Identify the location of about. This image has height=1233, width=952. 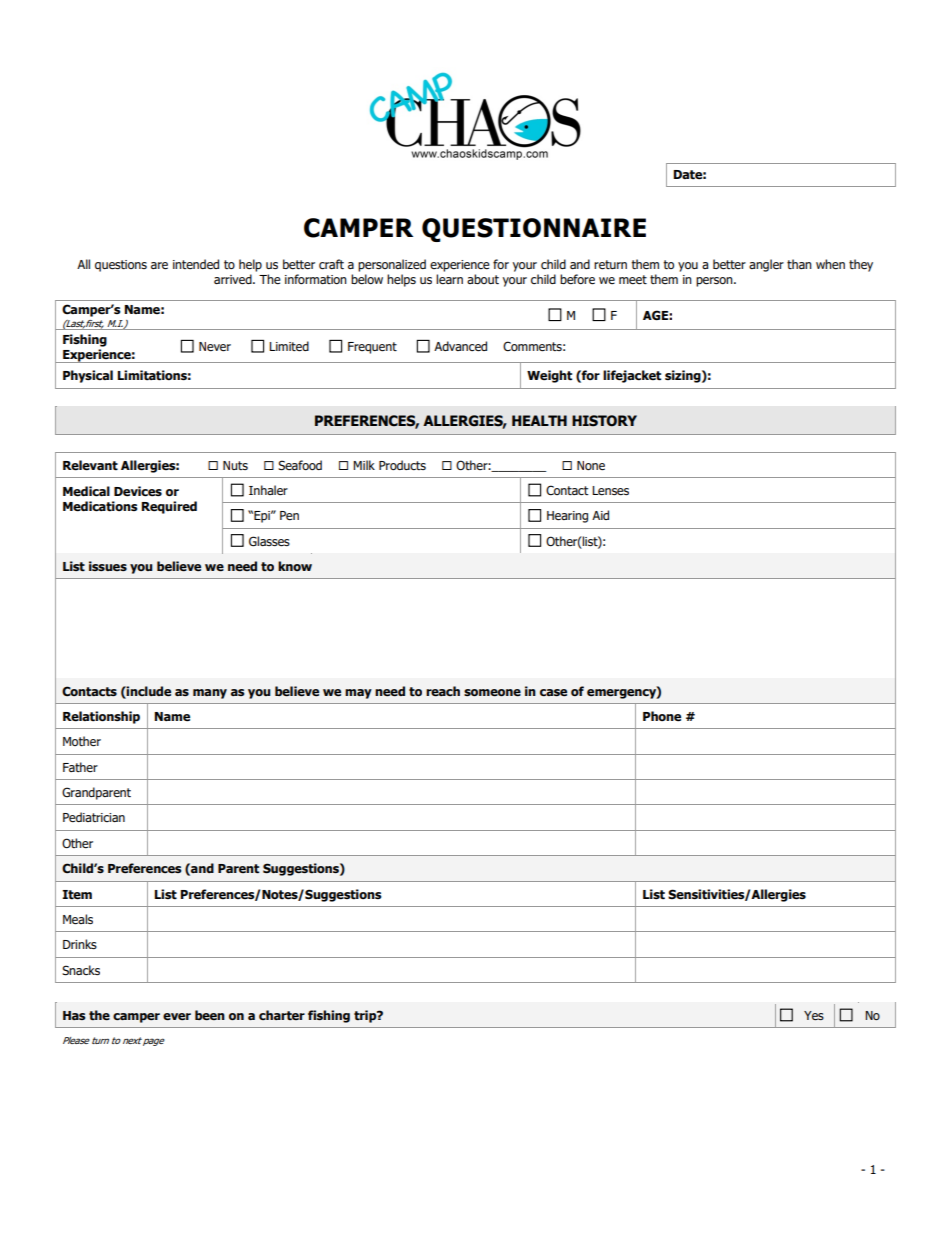
(483, 279).
